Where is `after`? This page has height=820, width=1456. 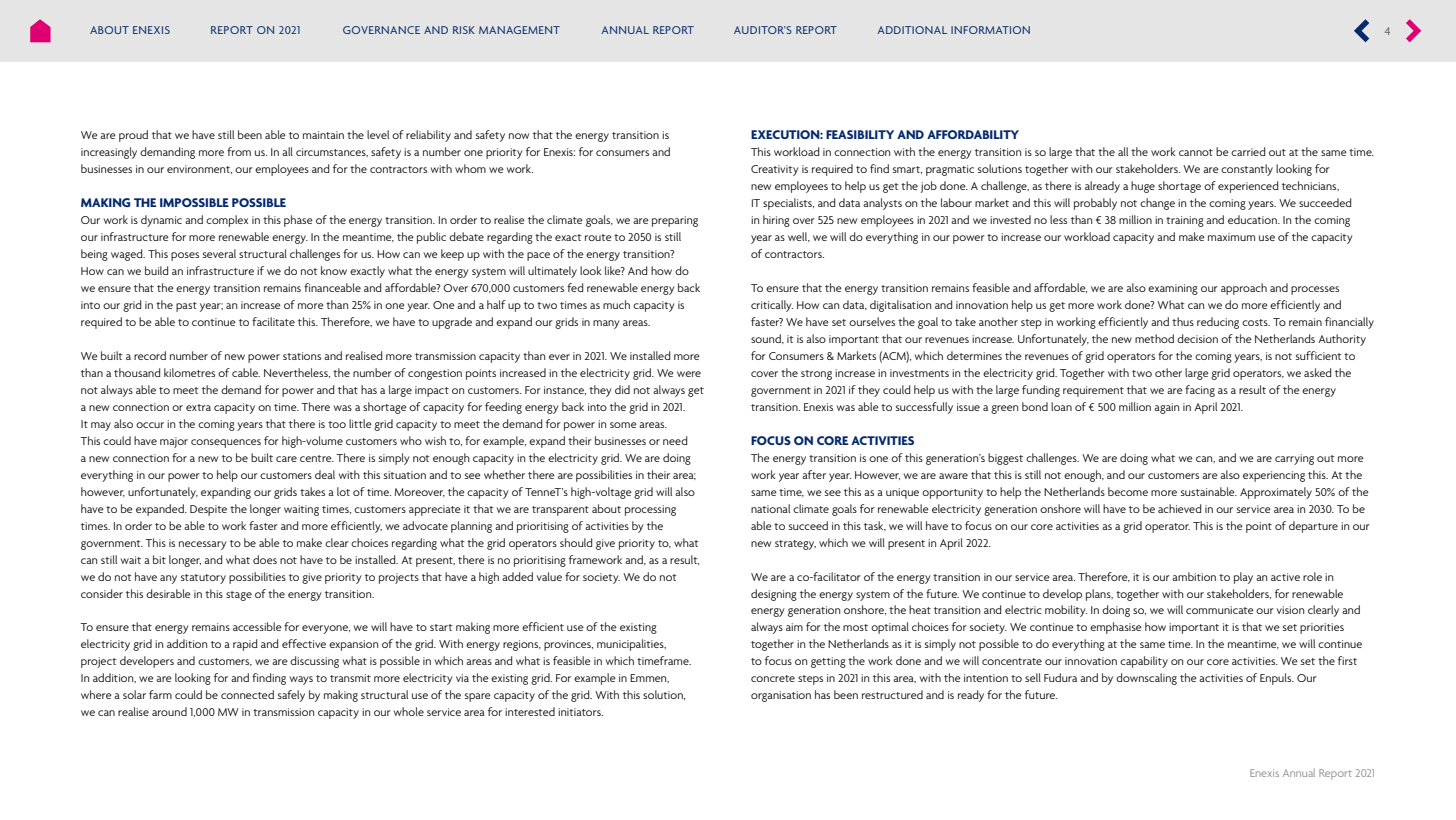 after is located at coordinates (814, 474).
